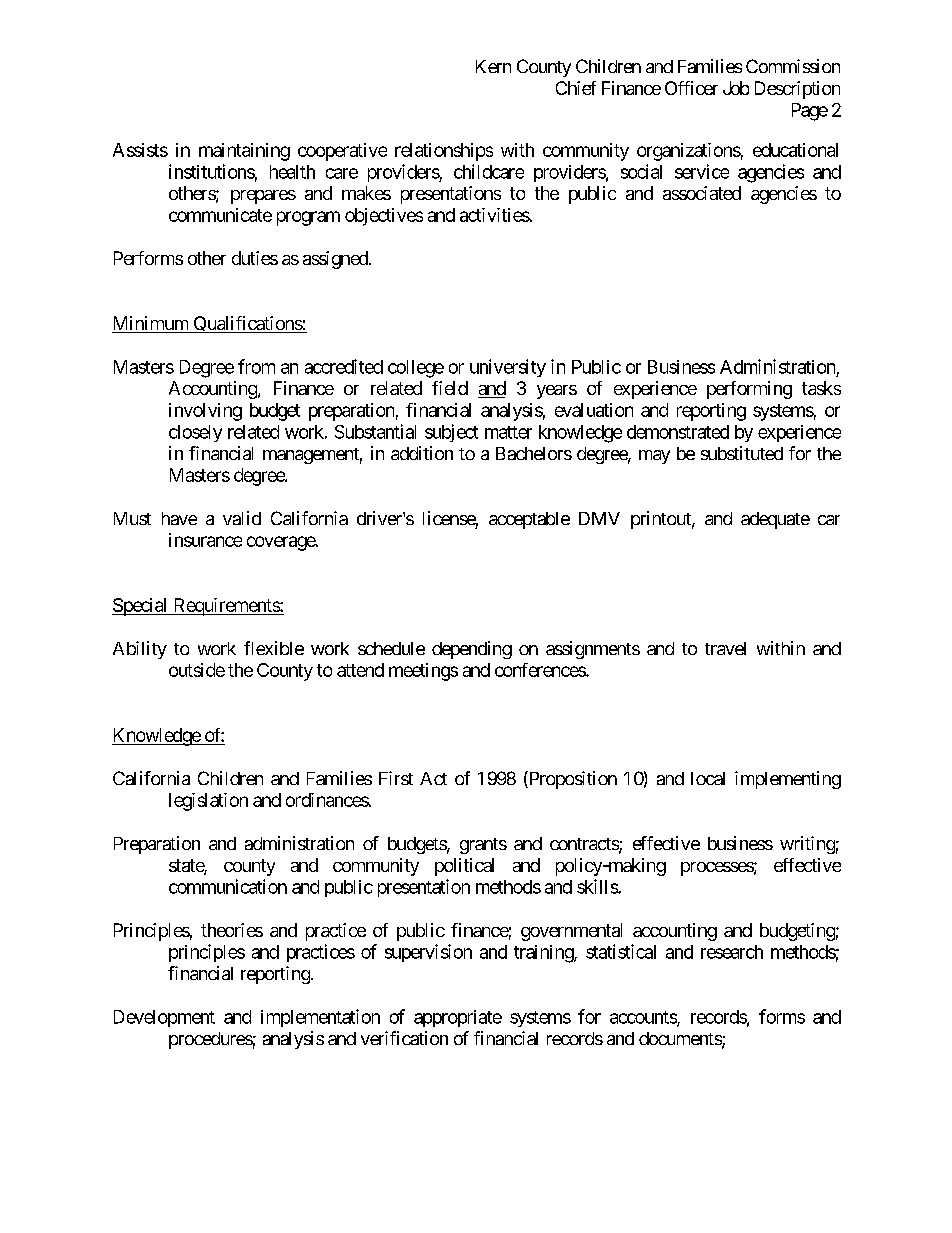 Image resolution: width=952 pixels, height=1233 pixels. What do you see at coordinates (208, 802) in the page?
I see `legislation` at bounding box center [208, 802].
